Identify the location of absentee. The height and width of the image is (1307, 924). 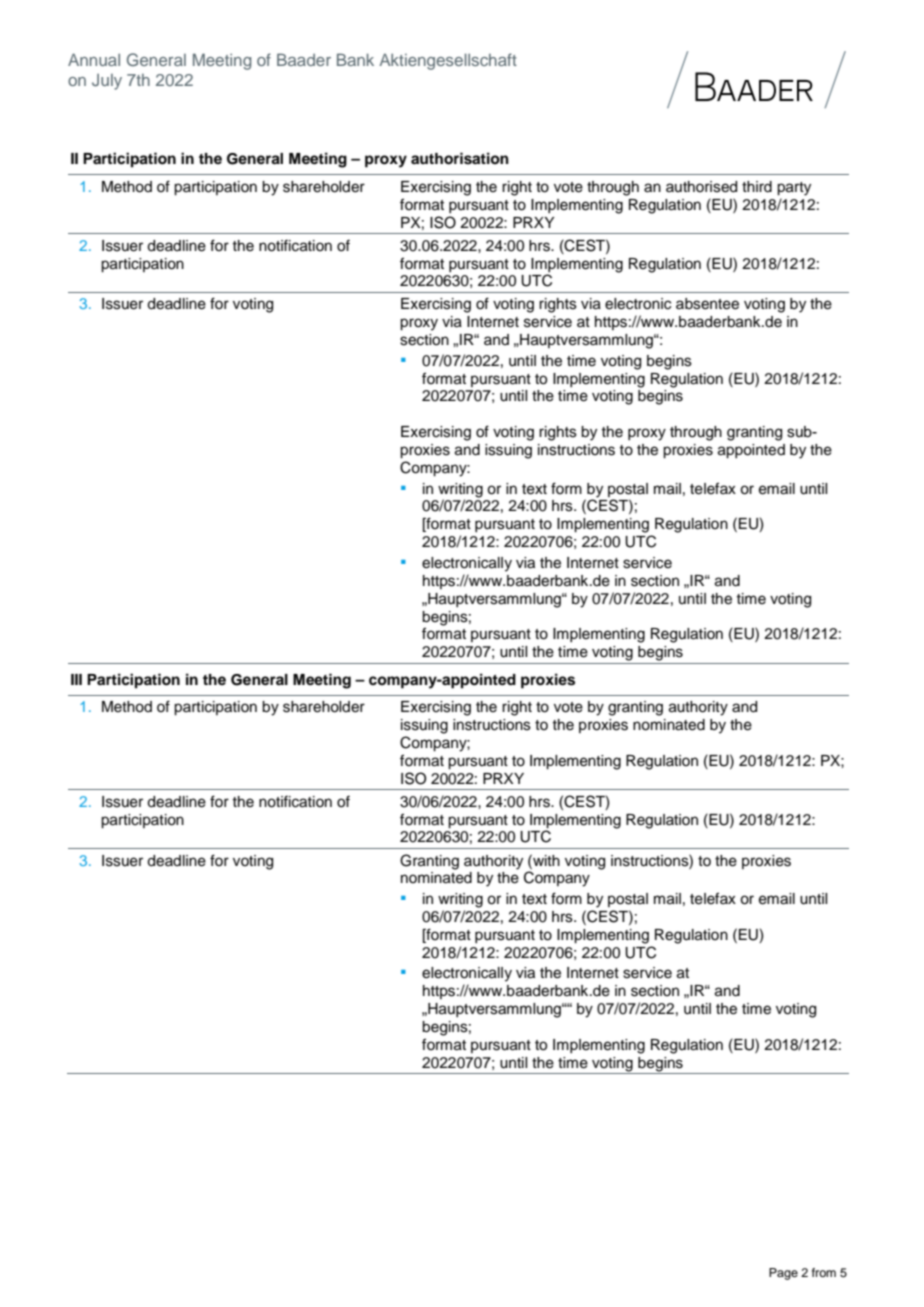
(707, 304).
